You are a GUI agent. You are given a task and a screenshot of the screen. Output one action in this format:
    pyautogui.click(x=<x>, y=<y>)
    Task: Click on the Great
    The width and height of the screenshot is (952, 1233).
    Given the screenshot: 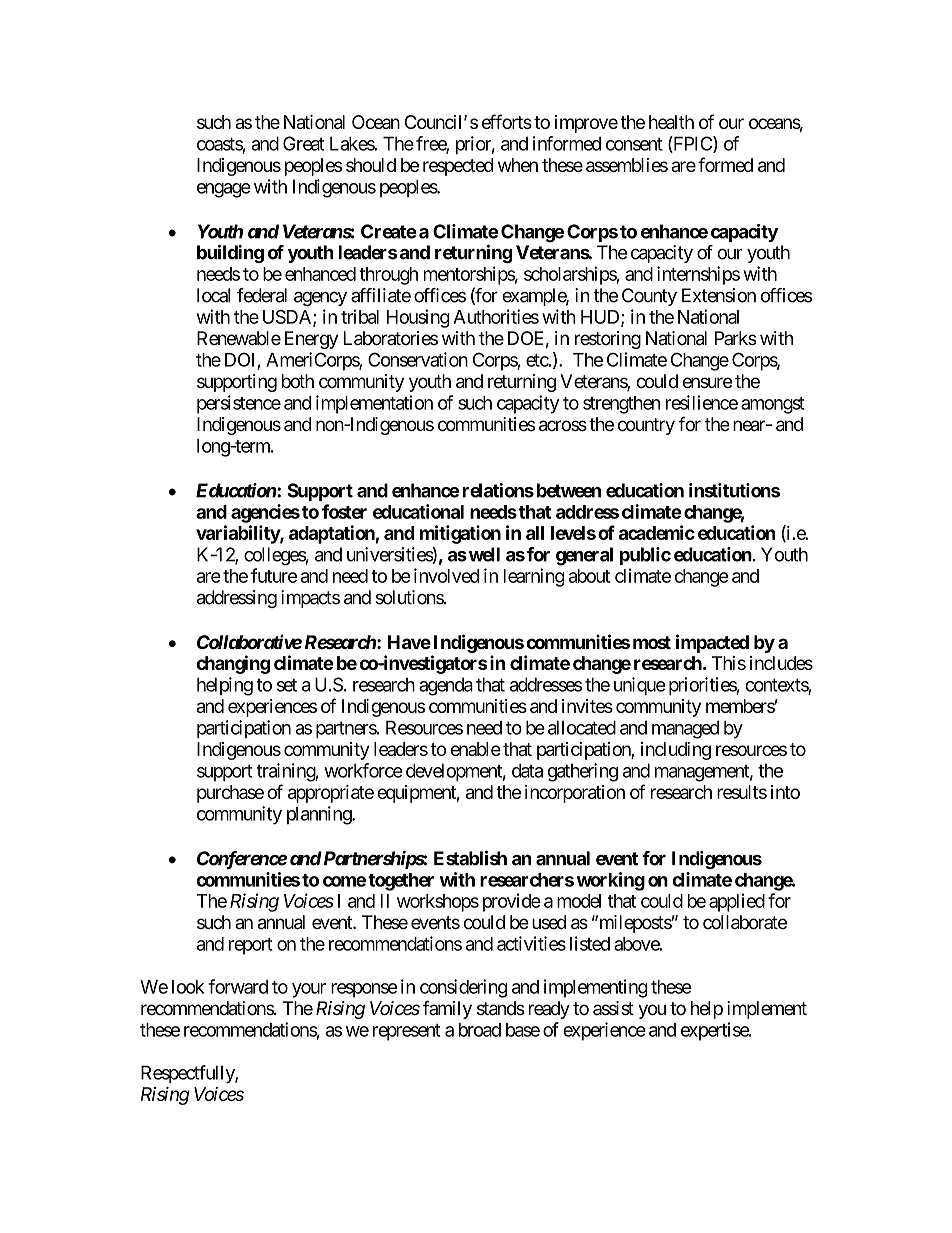 What is the action you would take?
    pyautogui.click(x=303, y=143)
